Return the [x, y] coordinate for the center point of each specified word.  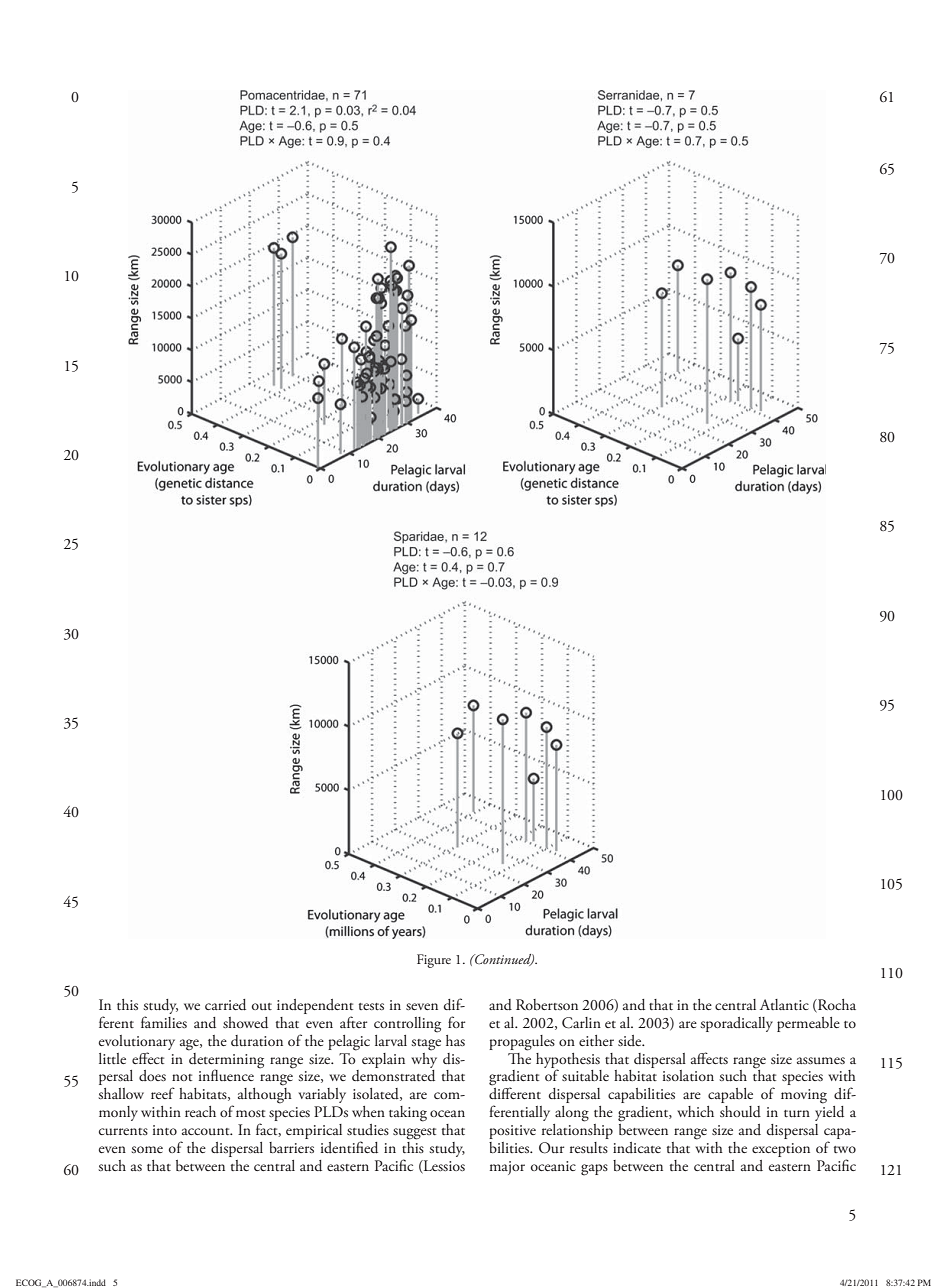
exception [781, 1150]
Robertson [547, 1004]
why [424, 1059]
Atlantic [784, 1004]
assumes [821, 1060]
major [507, 1168]
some [147, 1149]
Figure [434, 961]
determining [226, 1060]
